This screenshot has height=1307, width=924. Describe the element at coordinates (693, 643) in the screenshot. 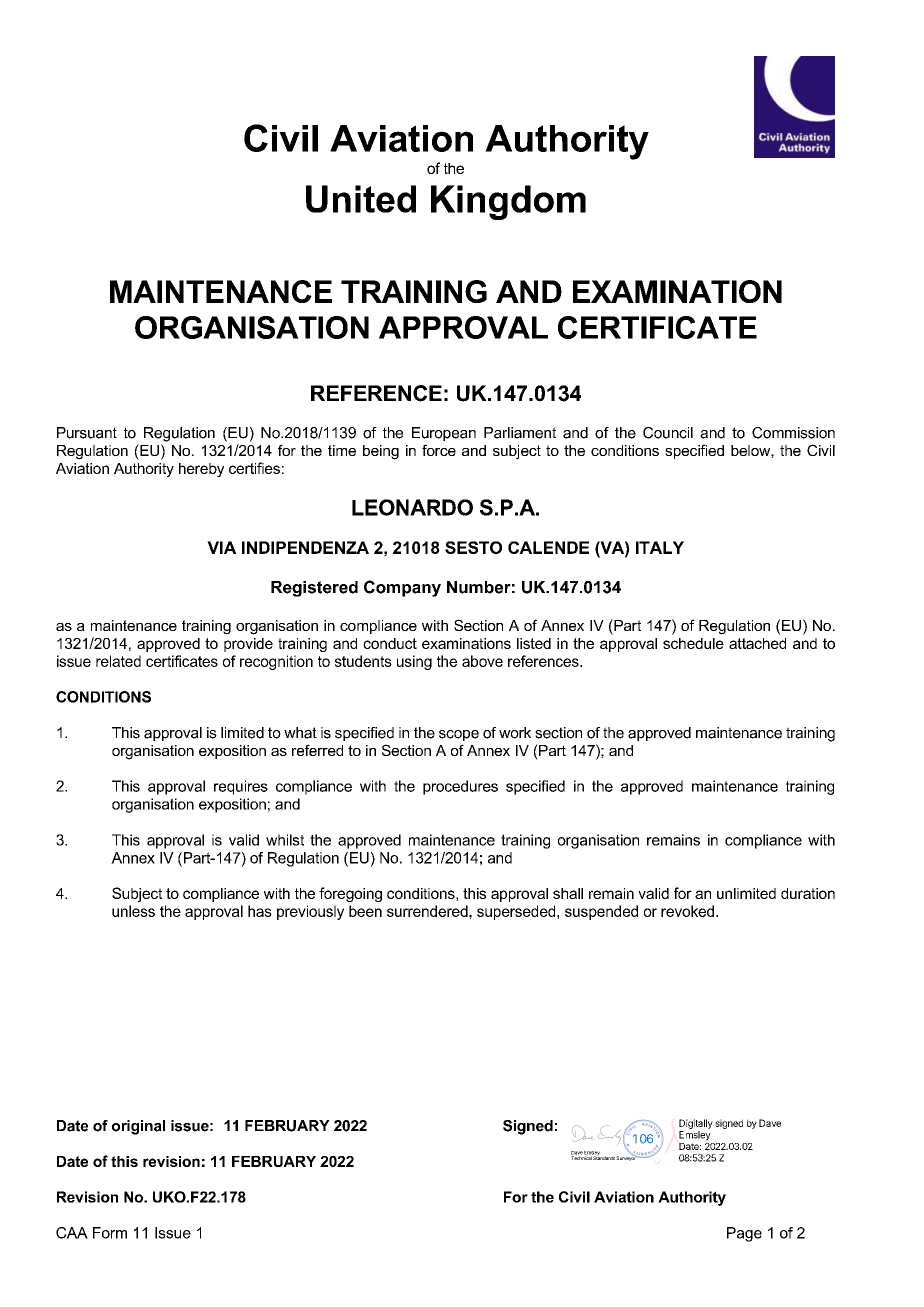

I see `schedule` at that location.
